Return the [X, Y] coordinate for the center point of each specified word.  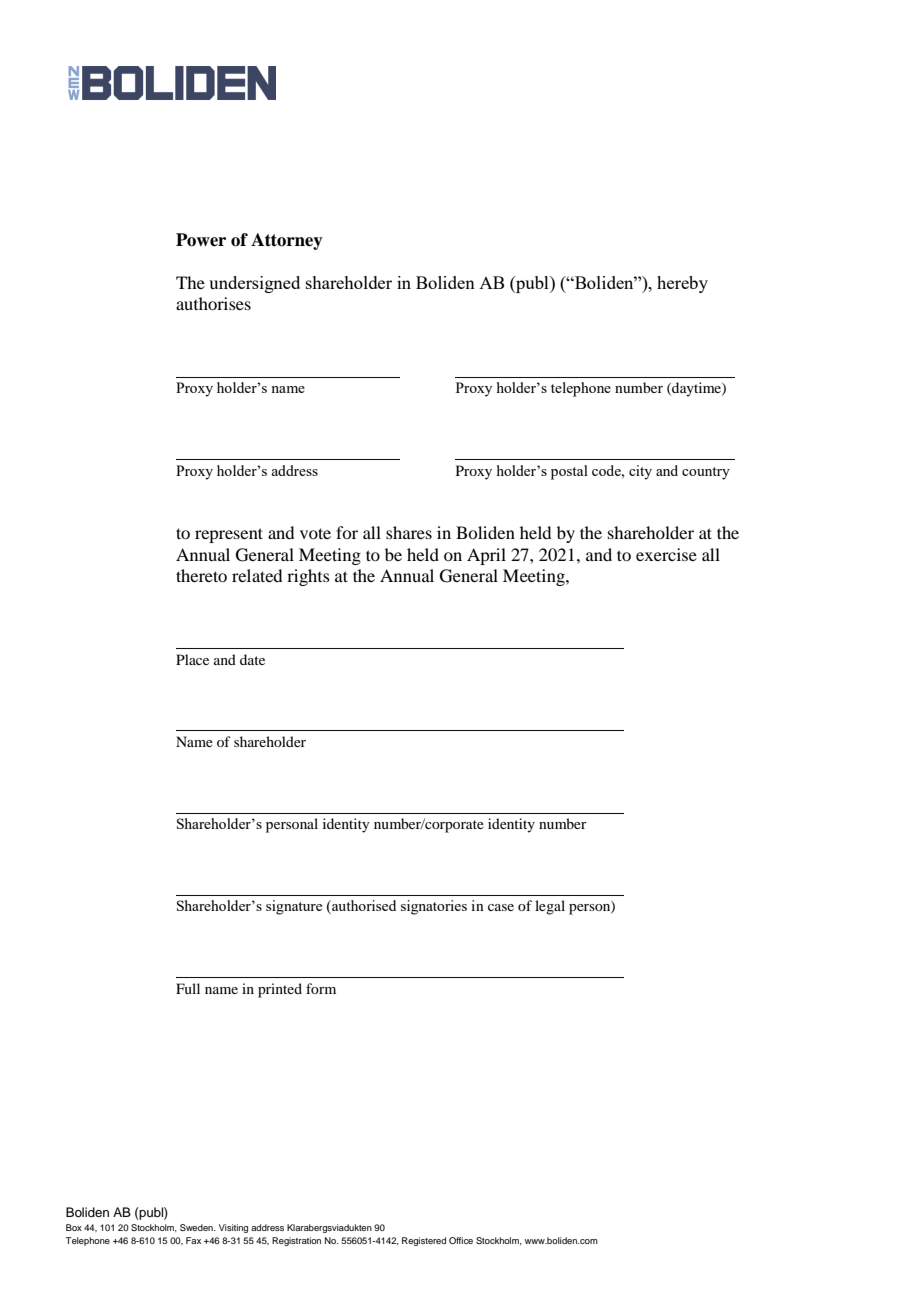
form [321, 988]
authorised [363, 907]
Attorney [287, 241]
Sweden [197, 1227]
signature [294, 907]
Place [192, 659]
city [640, 472]
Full [188, 988]
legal [550, 907]
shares [409, 532]
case [501, 907]
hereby [682, 284]
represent [229, 535]
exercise [666, 554]
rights [308, 577]
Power [201, 240]
